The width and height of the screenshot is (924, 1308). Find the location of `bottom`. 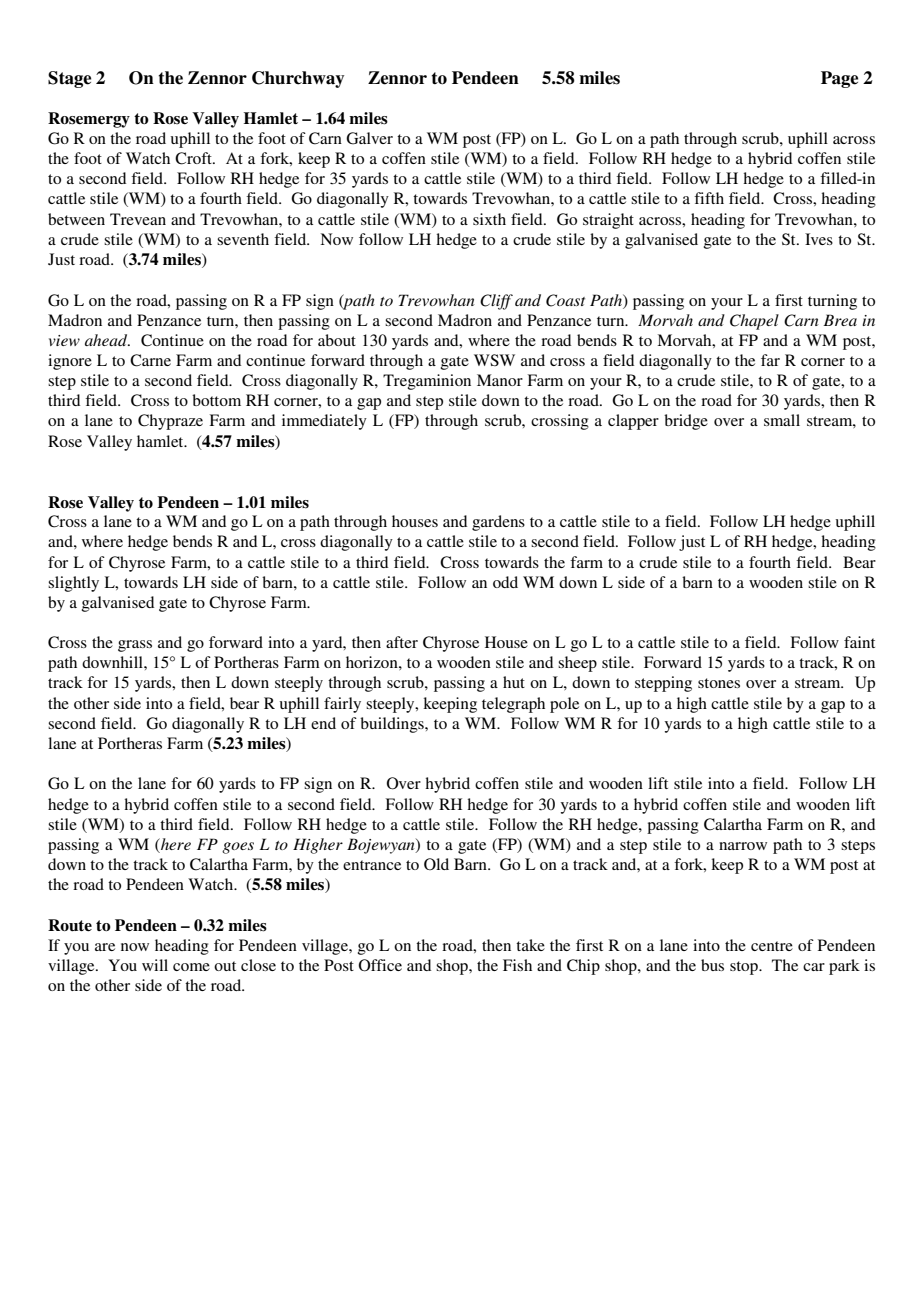

bottom is located at coordinates (216, 400).
